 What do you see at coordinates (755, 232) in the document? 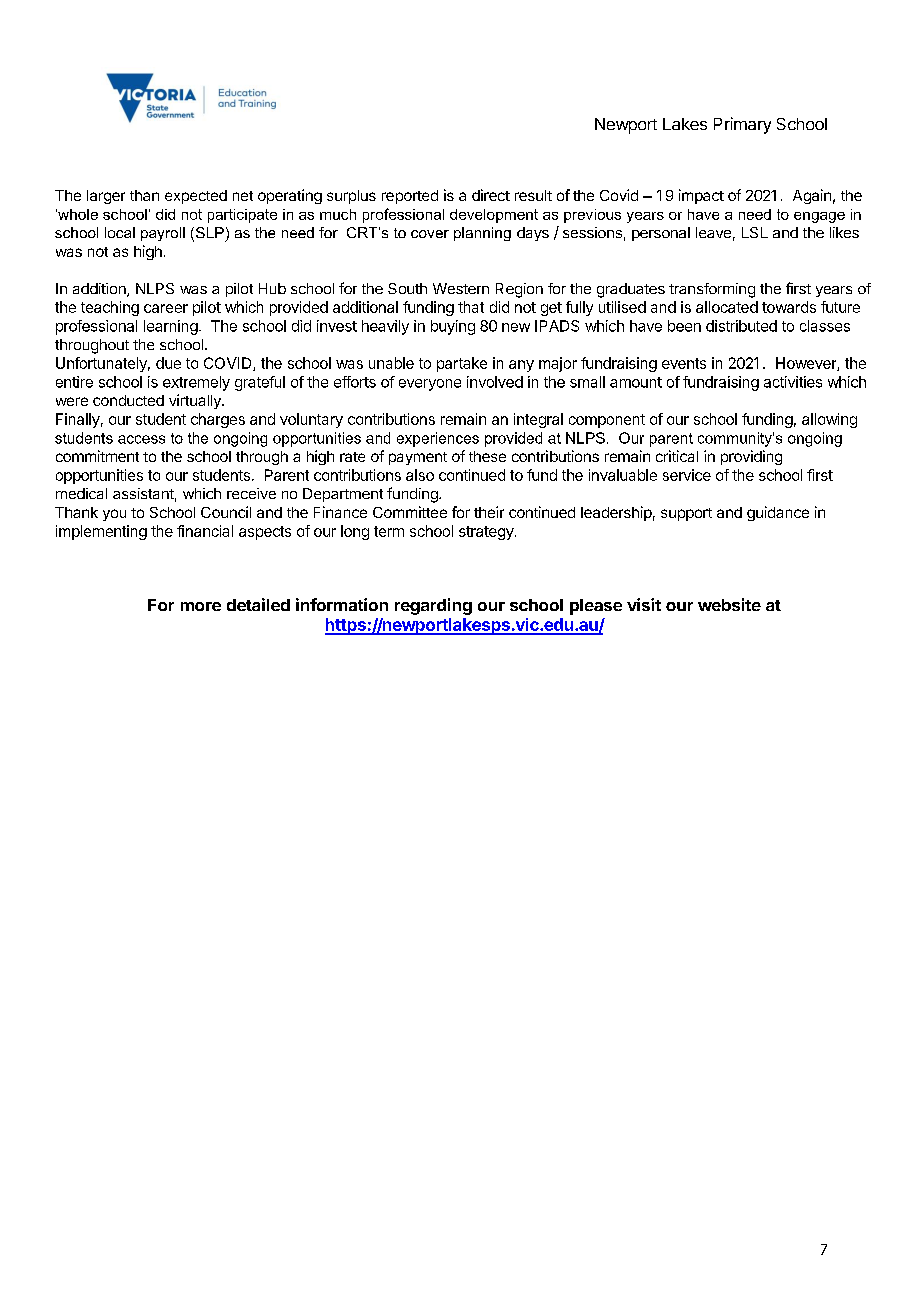
I see `LSL` at bounding box center [755, 232].
